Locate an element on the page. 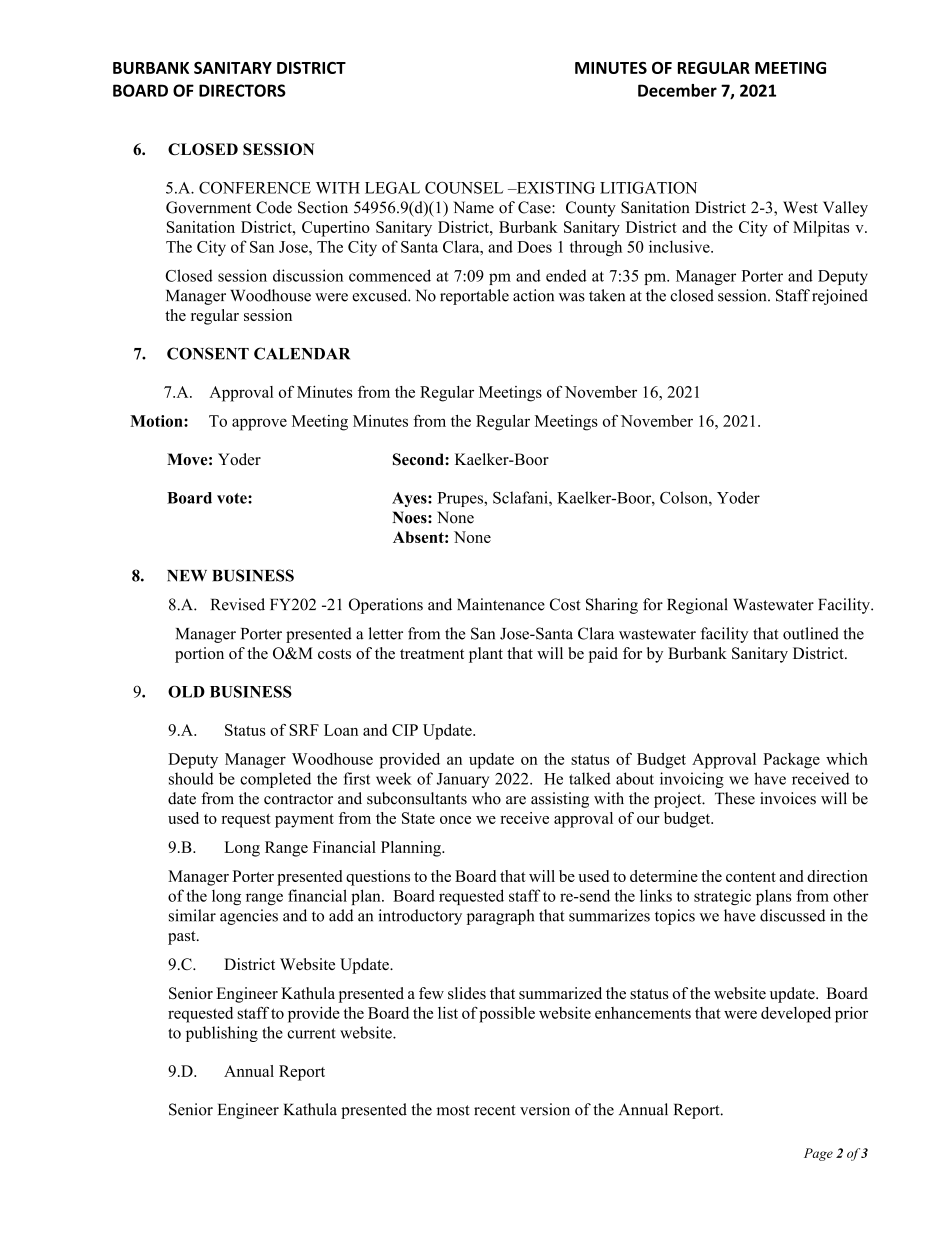 The height and width of the document is (1233, 952). completed is located at coordinates (275, 780).
